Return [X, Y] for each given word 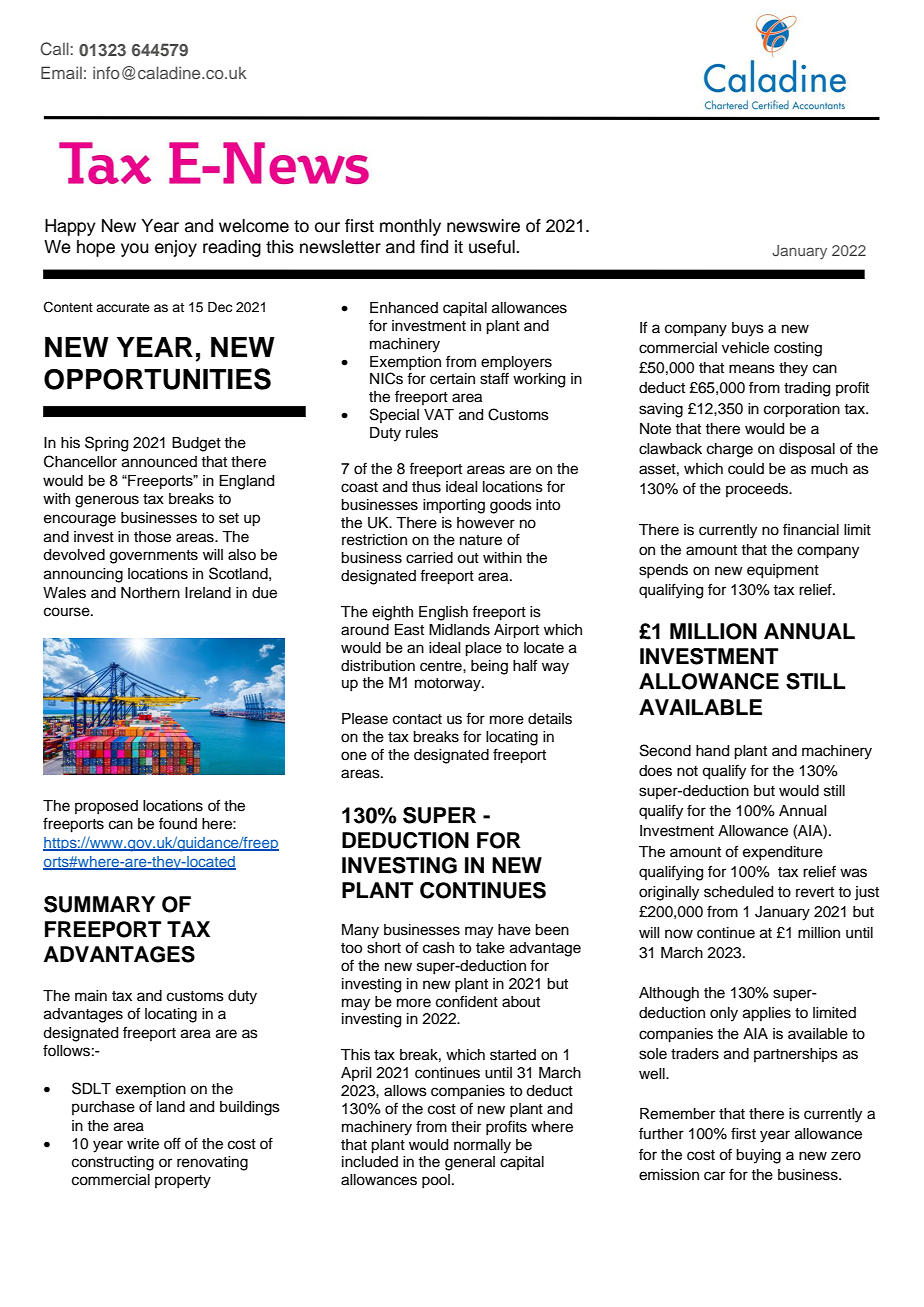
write [143, 1144]
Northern [150, 593]
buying [758, 1156]
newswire [483, 226]
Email [61, 72]
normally [482, 1146]
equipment [783, 571]
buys [748, 329]
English [443, 613]
